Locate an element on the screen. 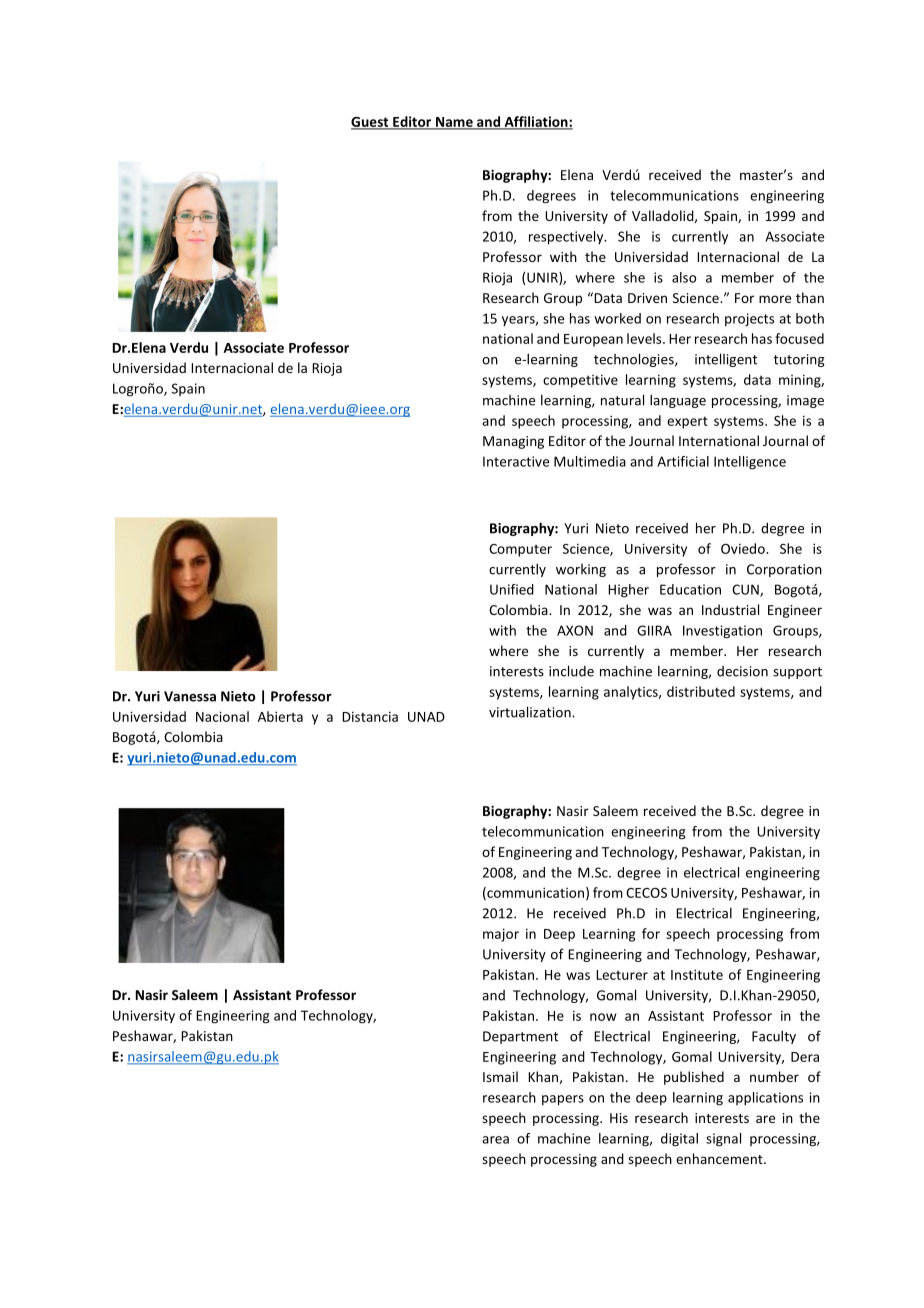  Ismail is located at coordinates (500, 1076).
